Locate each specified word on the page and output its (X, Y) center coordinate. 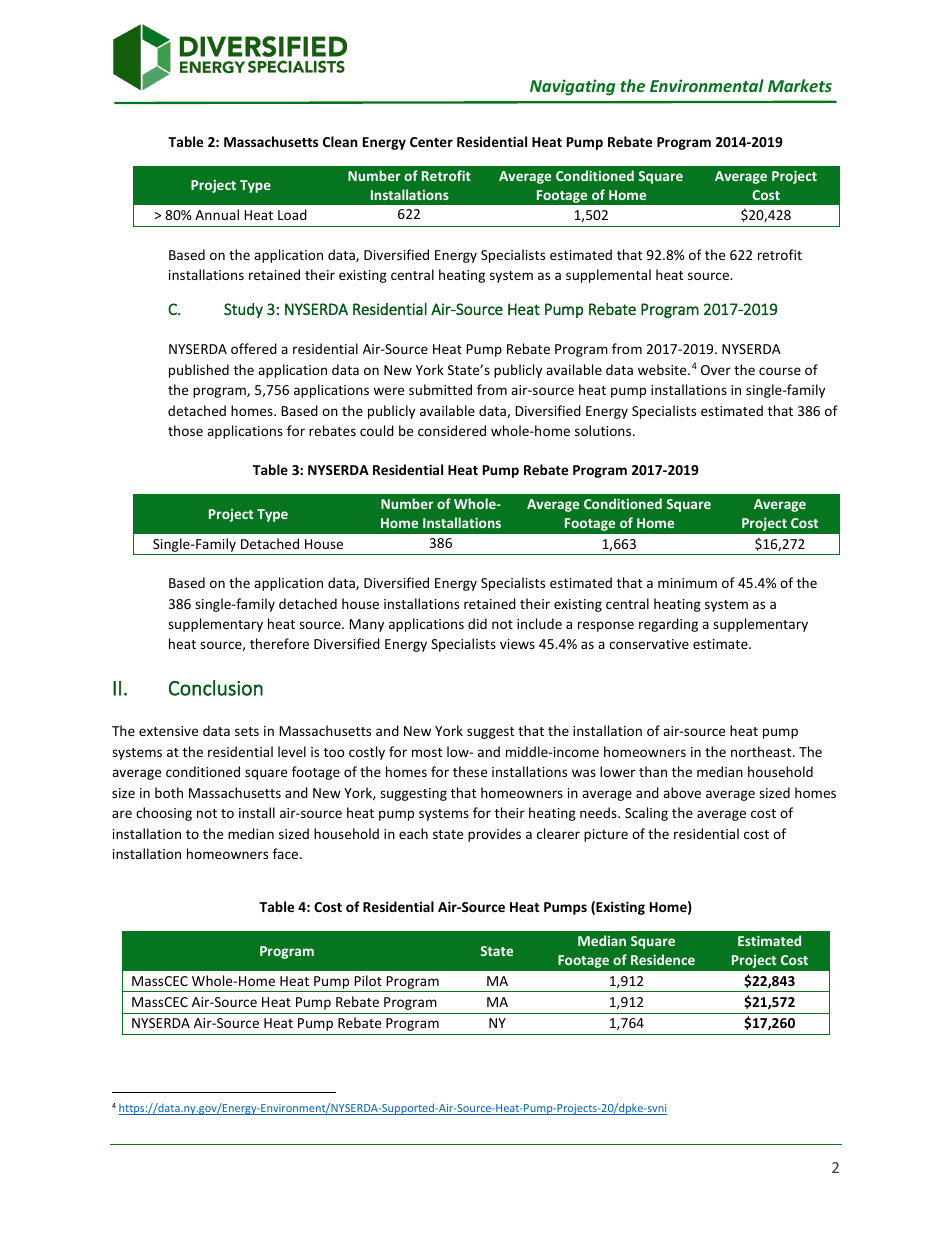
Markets (800, 85)
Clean (340, 141)
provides (494, 835)
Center (431, 142)
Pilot (368, 980)
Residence (663, 959)
